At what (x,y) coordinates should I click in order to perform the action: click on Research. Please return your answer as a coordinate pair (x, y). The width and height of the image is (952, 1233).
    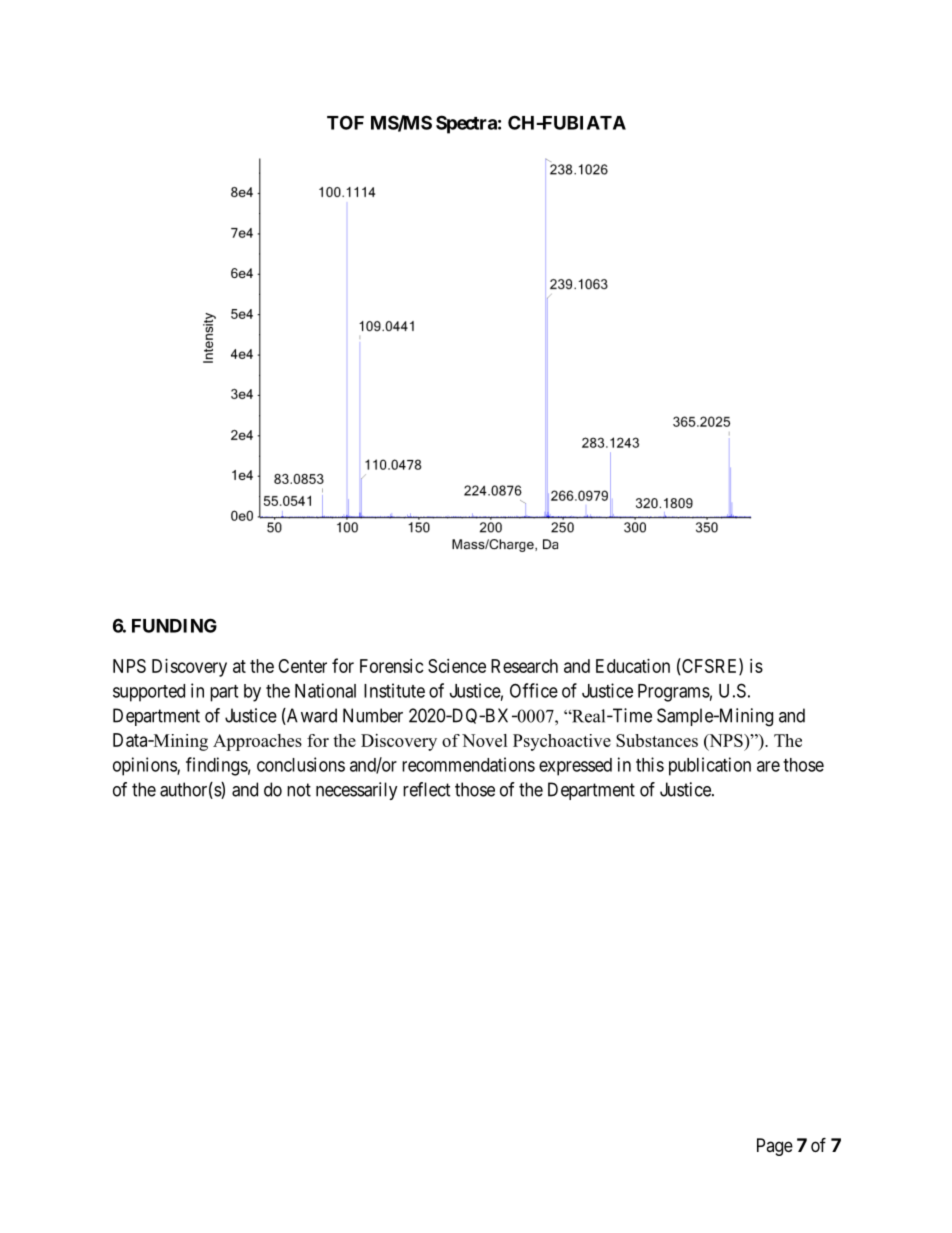
    Looking at the image, I should click on (524, 666).
